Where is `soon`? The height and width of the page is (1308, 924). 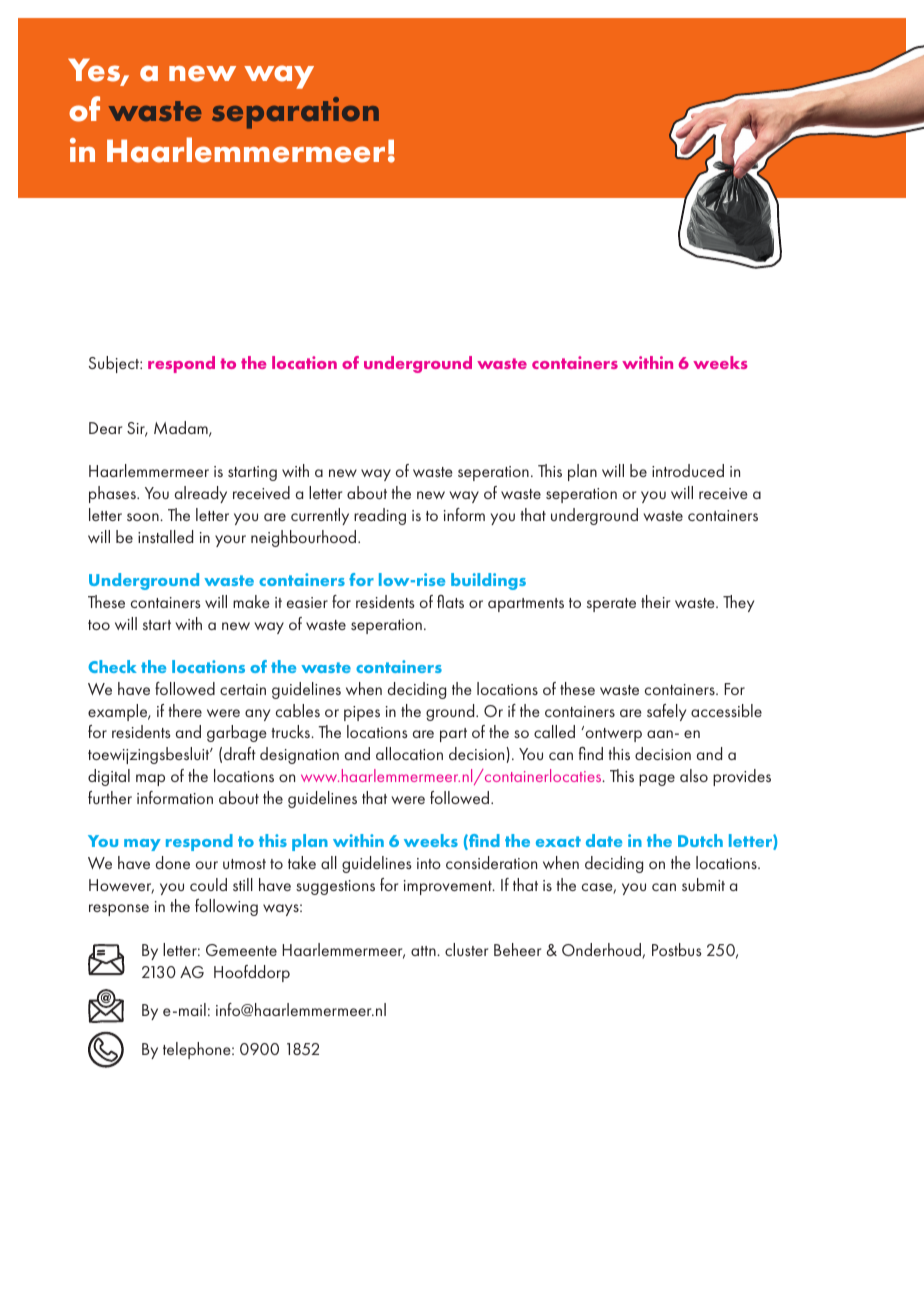 soon is located at coordinates (144, 517).
